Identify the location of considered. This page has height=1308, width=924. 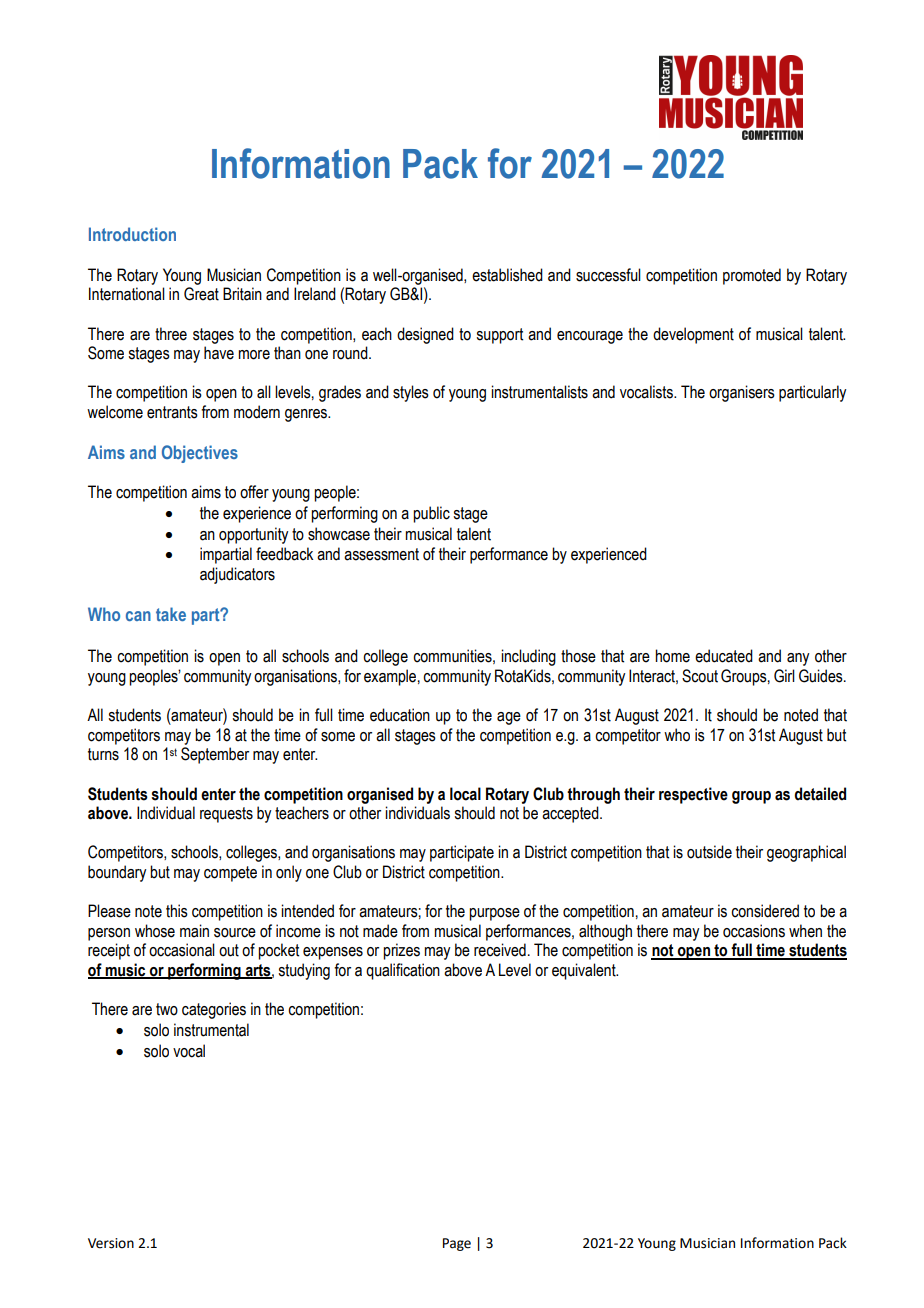
(765, 911).
